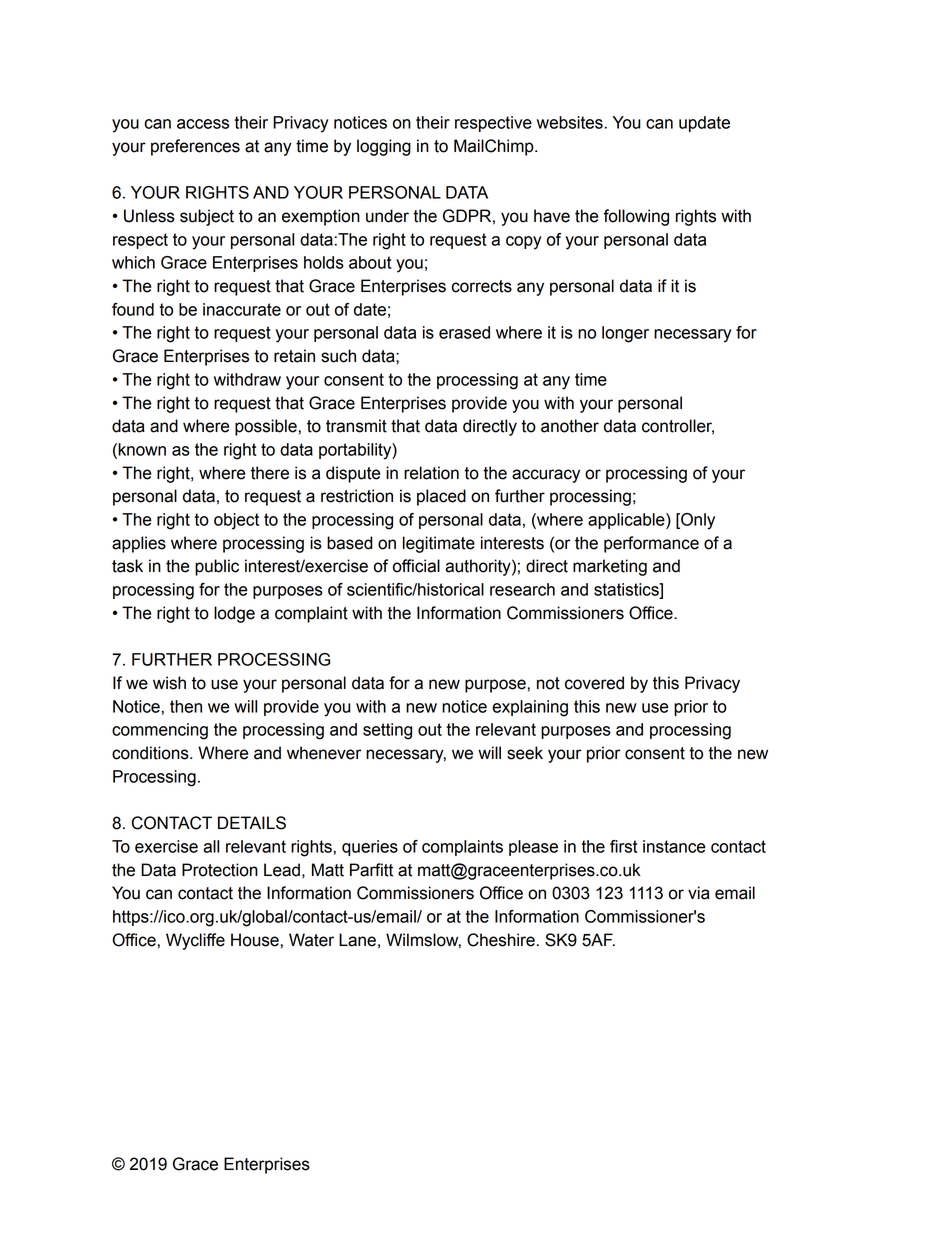  Describe the element at coordinates (356, 426) in the image. I see `transmit` at that location.
